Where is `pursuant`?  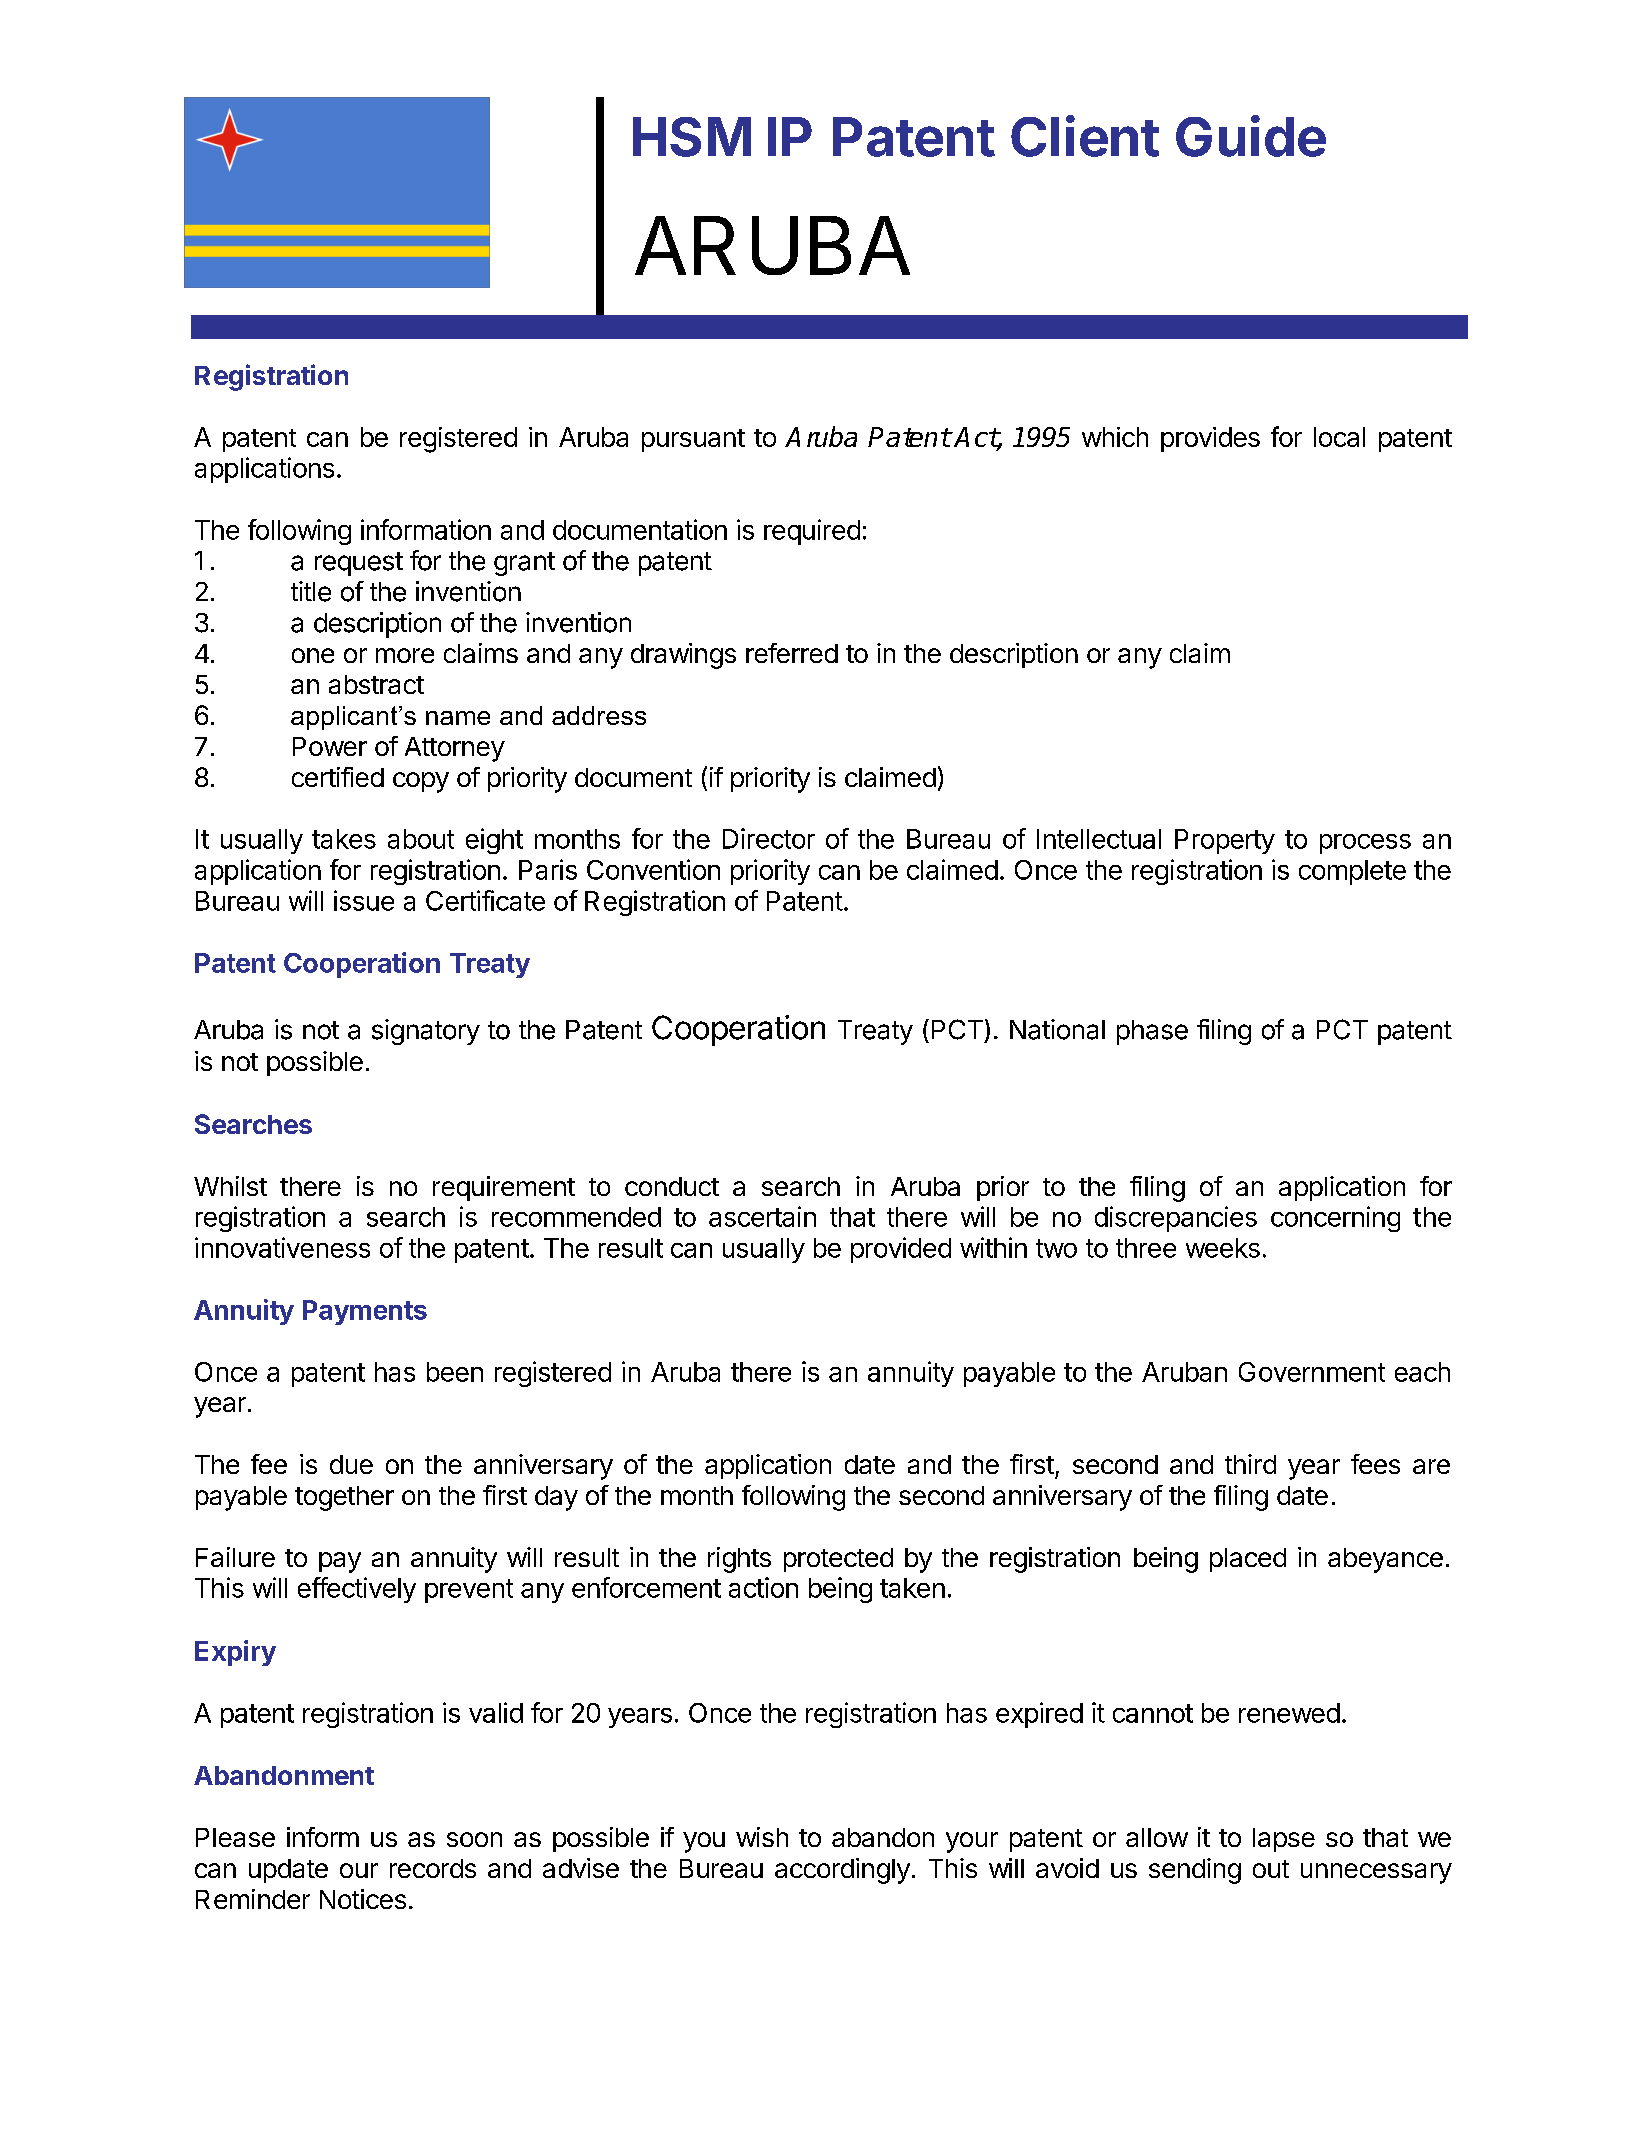 pursuant is located at coordinates (693, 440).
